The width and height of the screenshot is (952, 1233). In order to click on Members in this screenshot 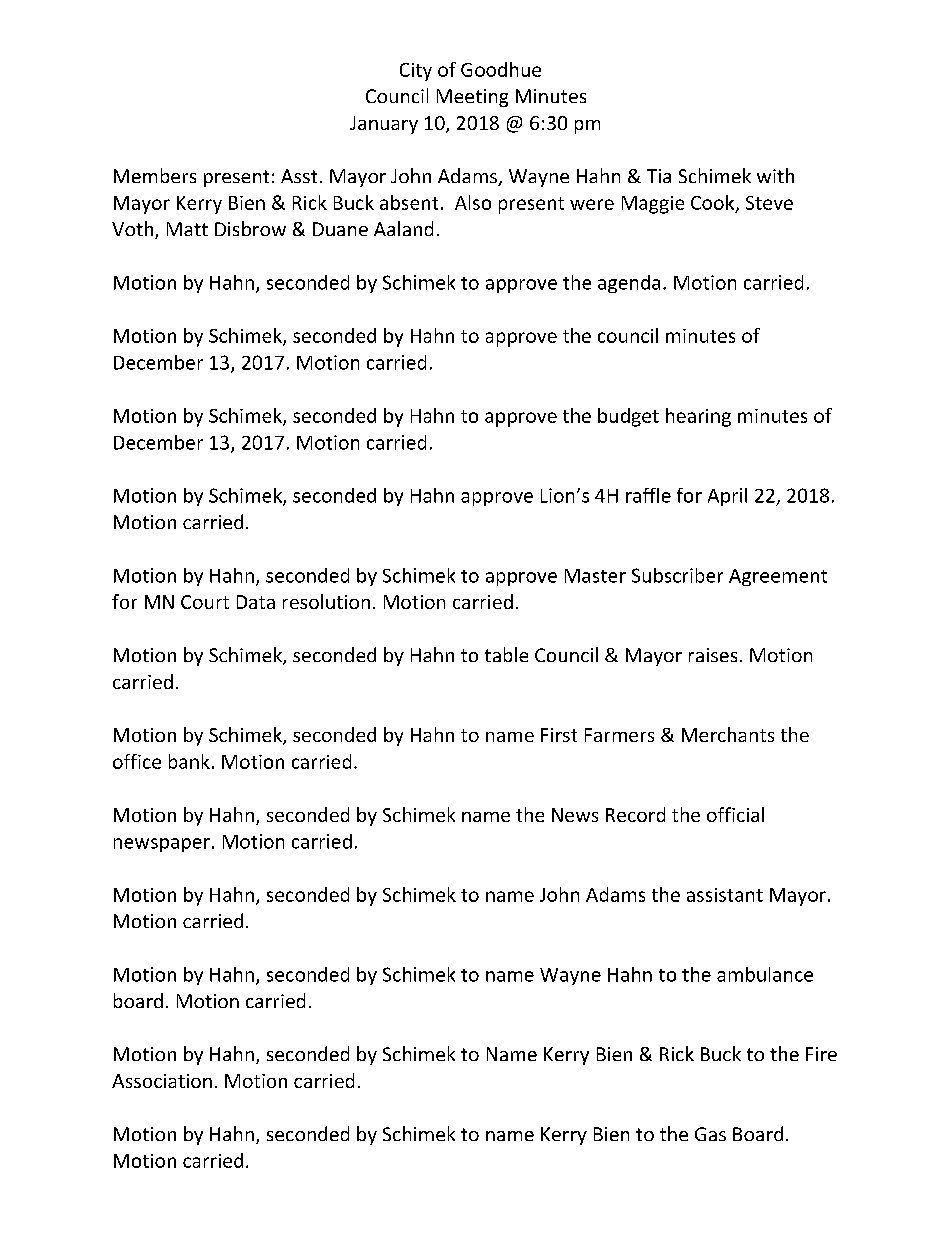, I will do `click(155, 175)`.
